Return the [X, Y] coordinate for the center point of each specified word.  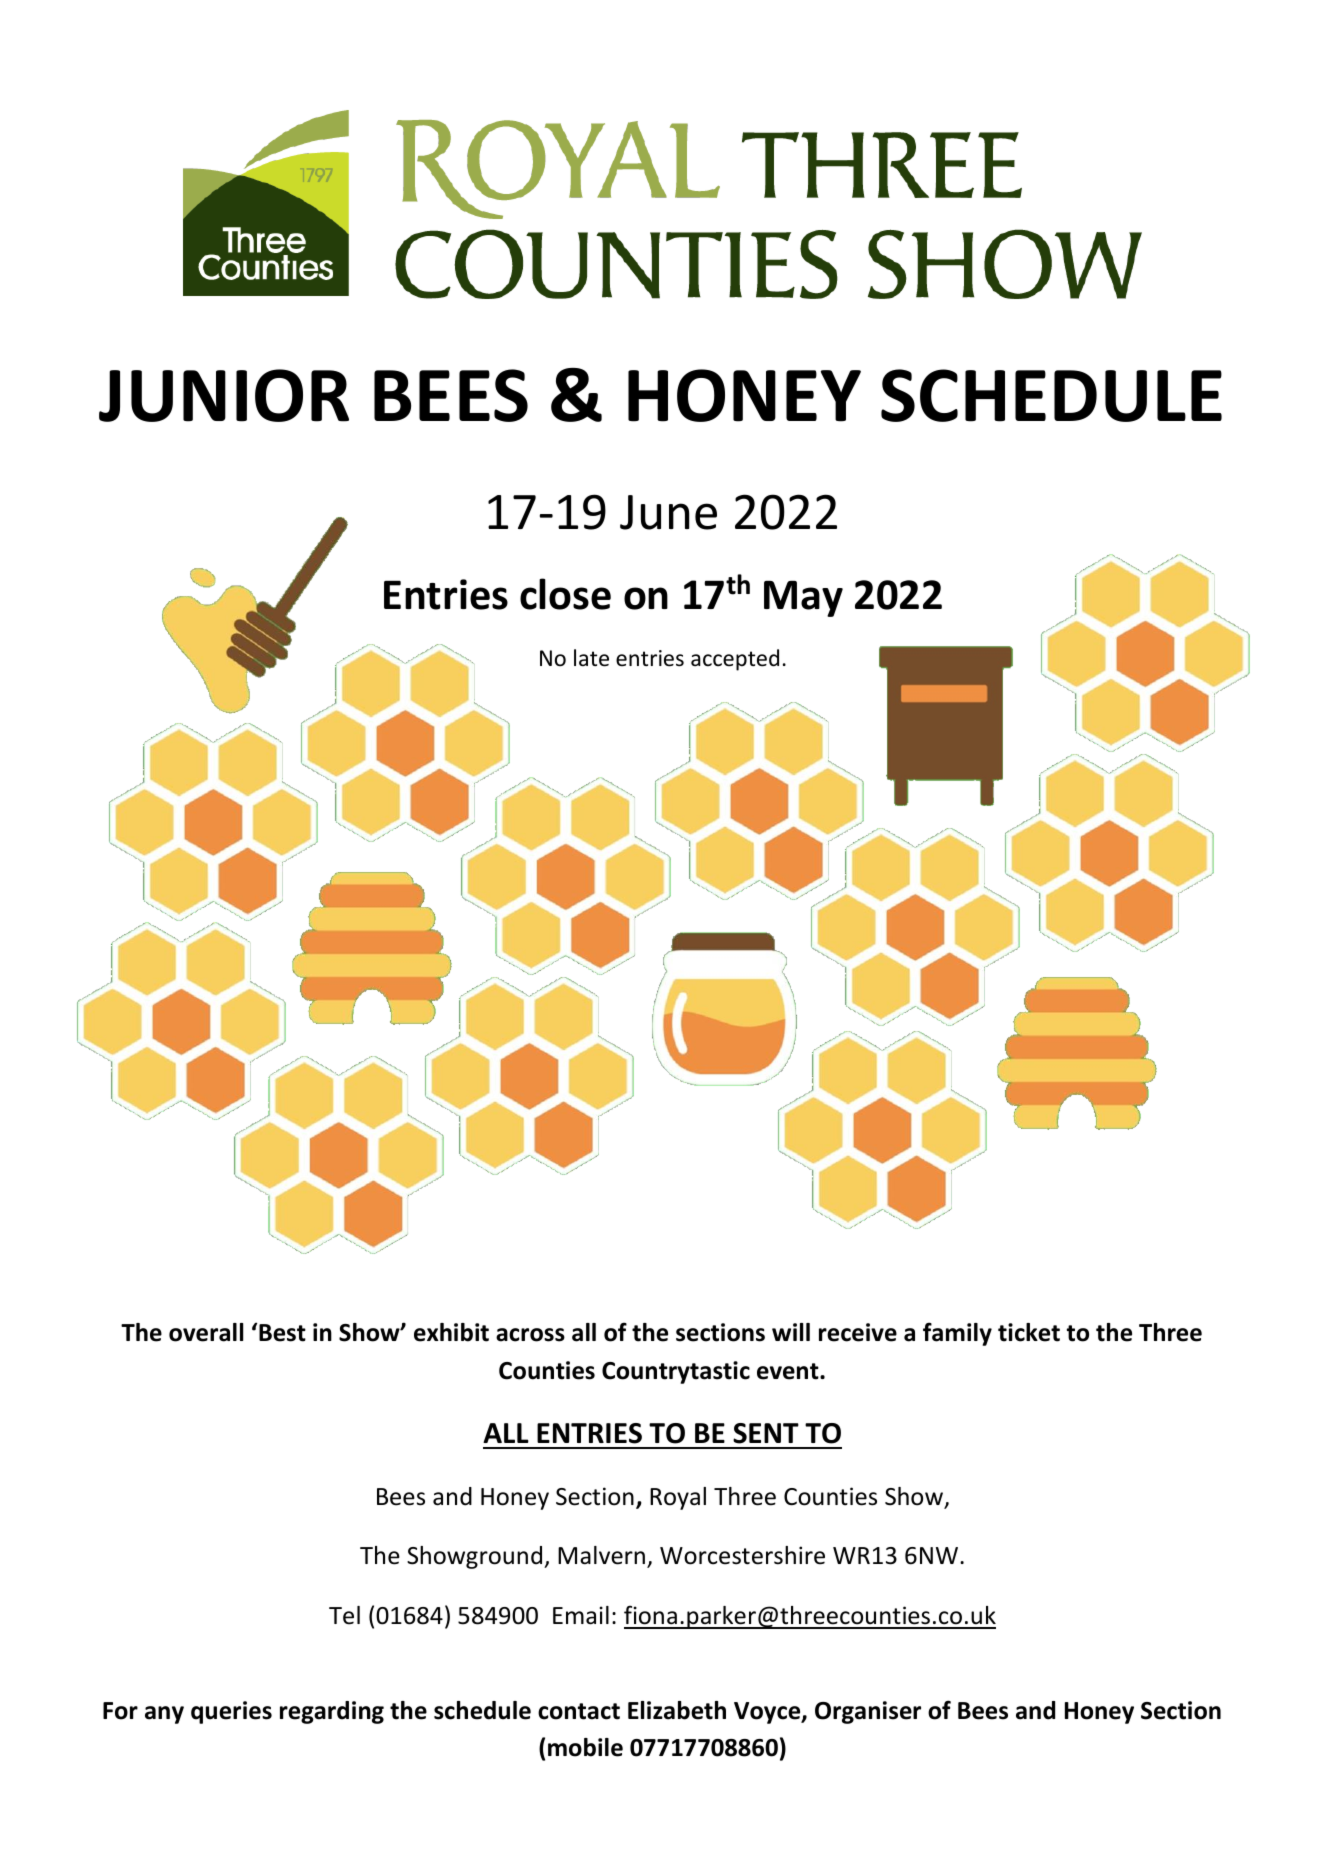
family [957, 1334]
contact [579, 1711]
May [803, 599]
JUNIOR [224, 395]
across [530, 1335]
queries [231, 1712]
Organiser [868, 1712]
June [668, 512]
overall [206, 1332]
